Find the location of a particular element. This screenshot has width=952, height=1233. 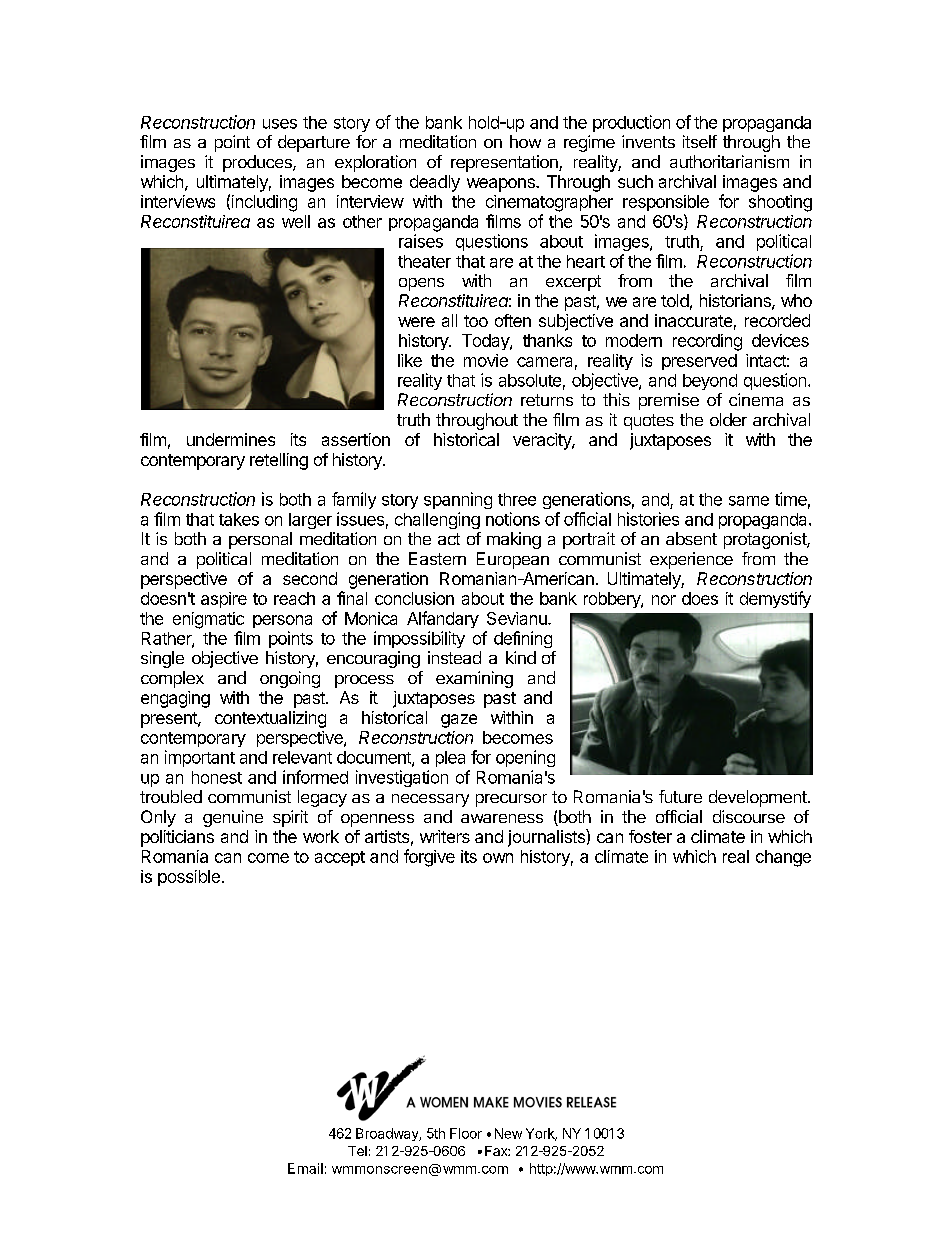

enigmatic is located at coordinates (208, 620).
